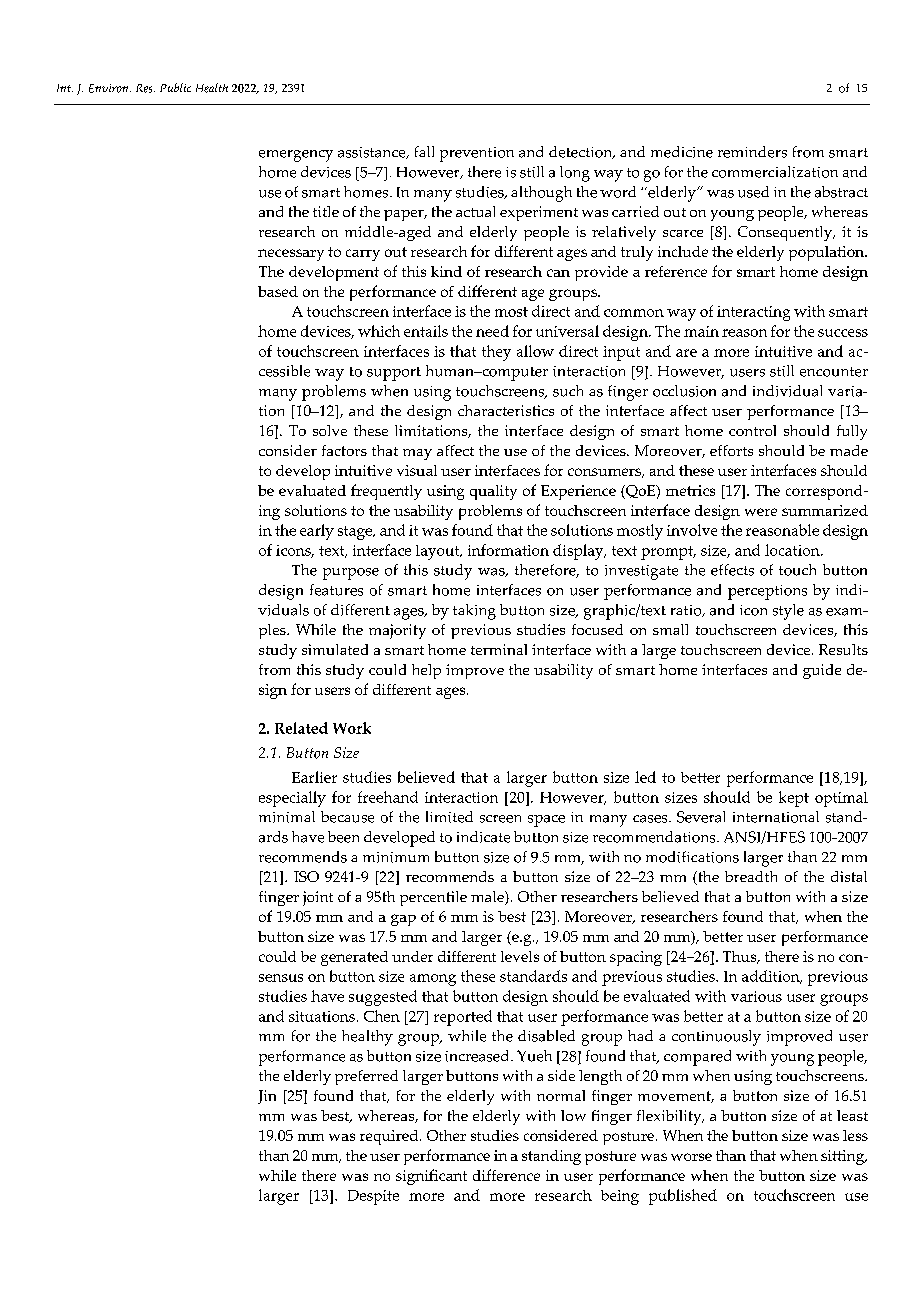 The image size is (924, 1308). Describe the element at coordinates (753, 313) in the screenshot. I see `interacting` at that location.
